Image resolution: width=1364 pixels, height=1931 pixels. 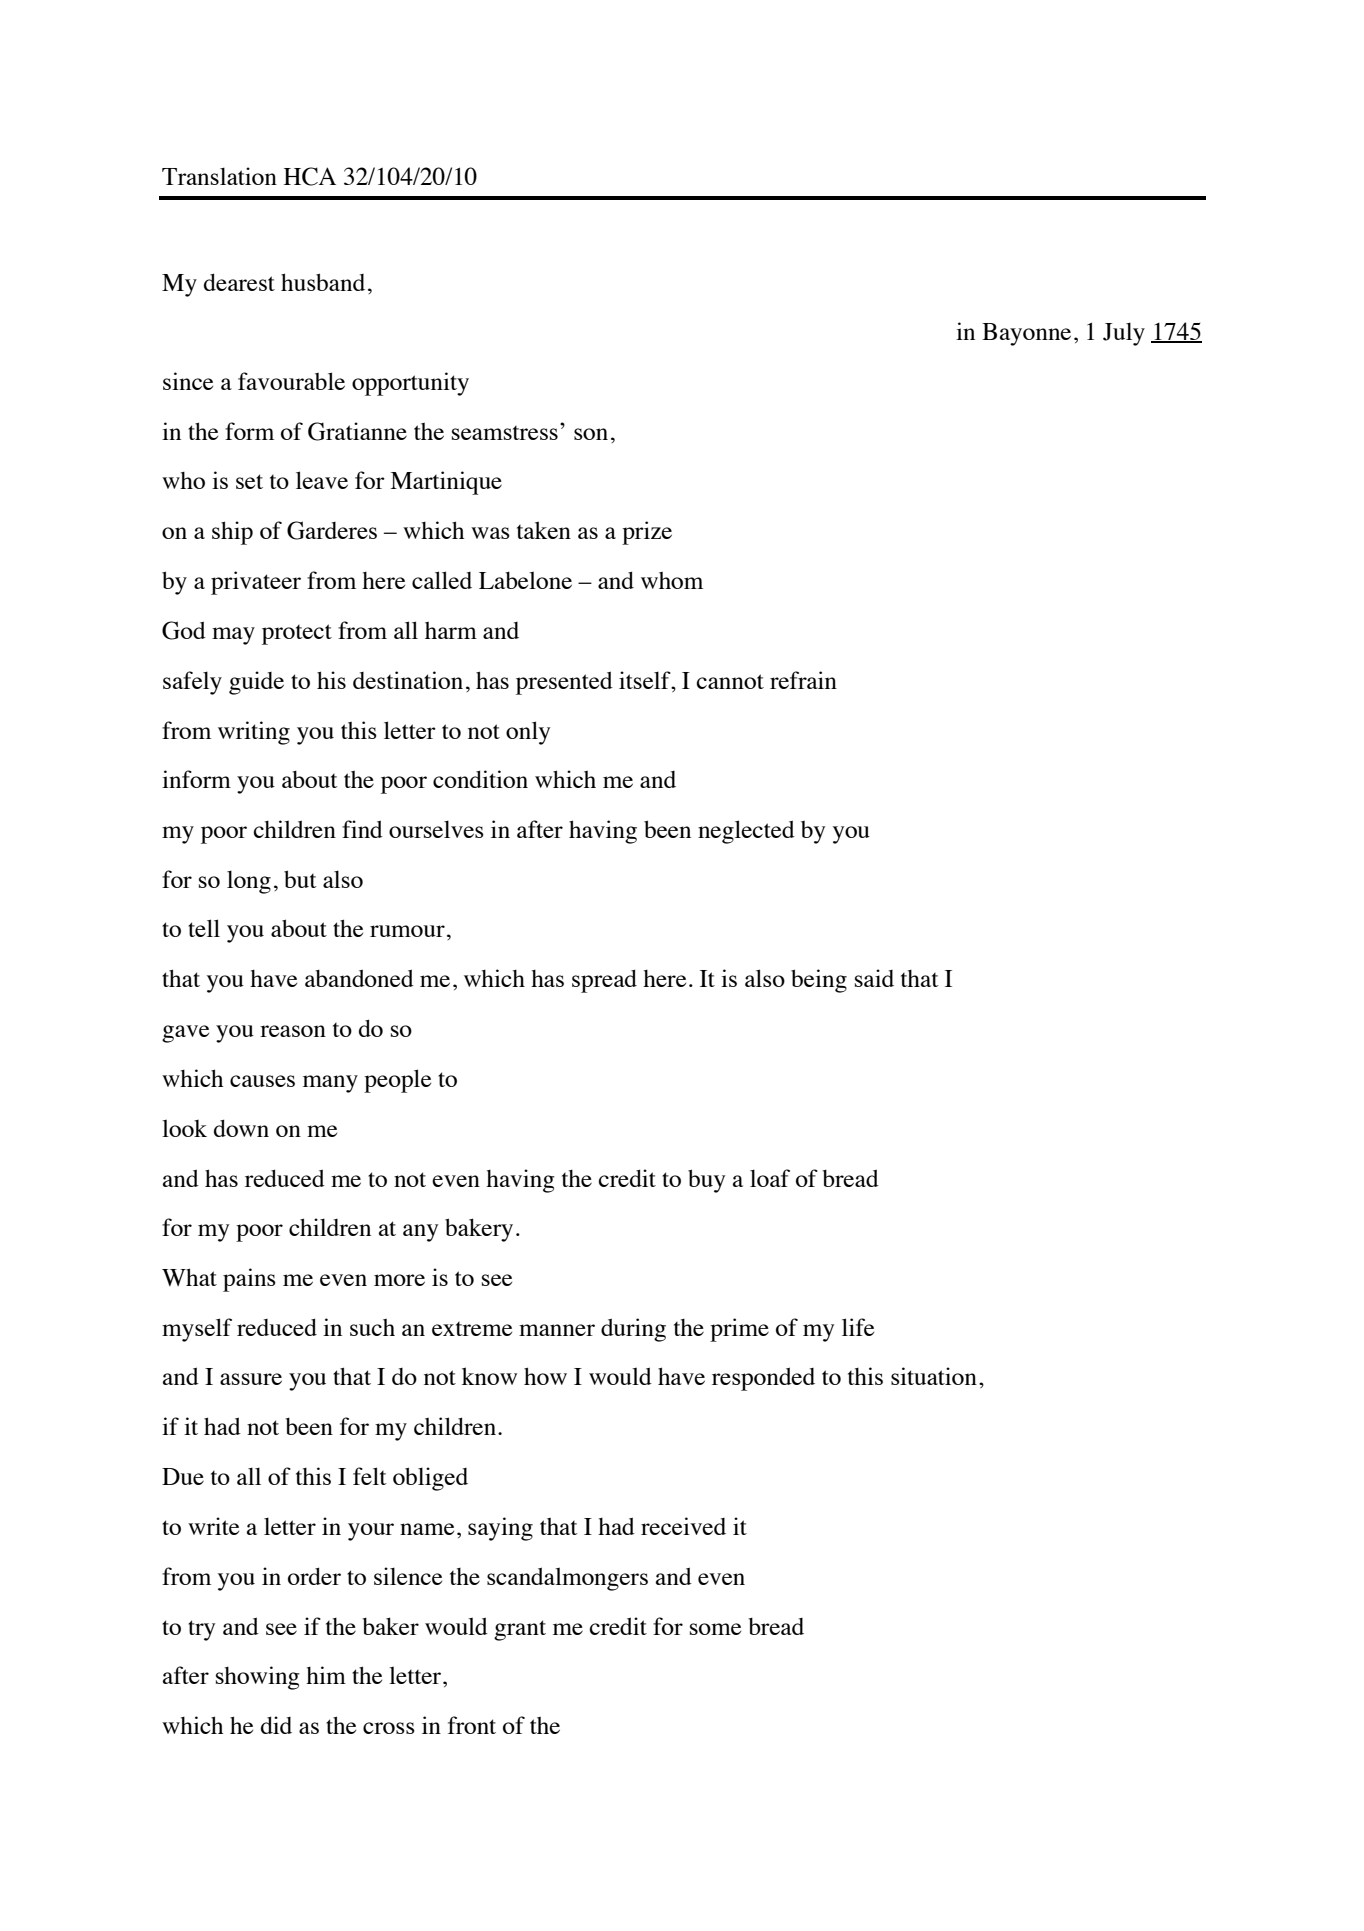 What do you see at coordinates (646, 680) in the screenshot?
I see `itself` at bounding box center [646, 680].
